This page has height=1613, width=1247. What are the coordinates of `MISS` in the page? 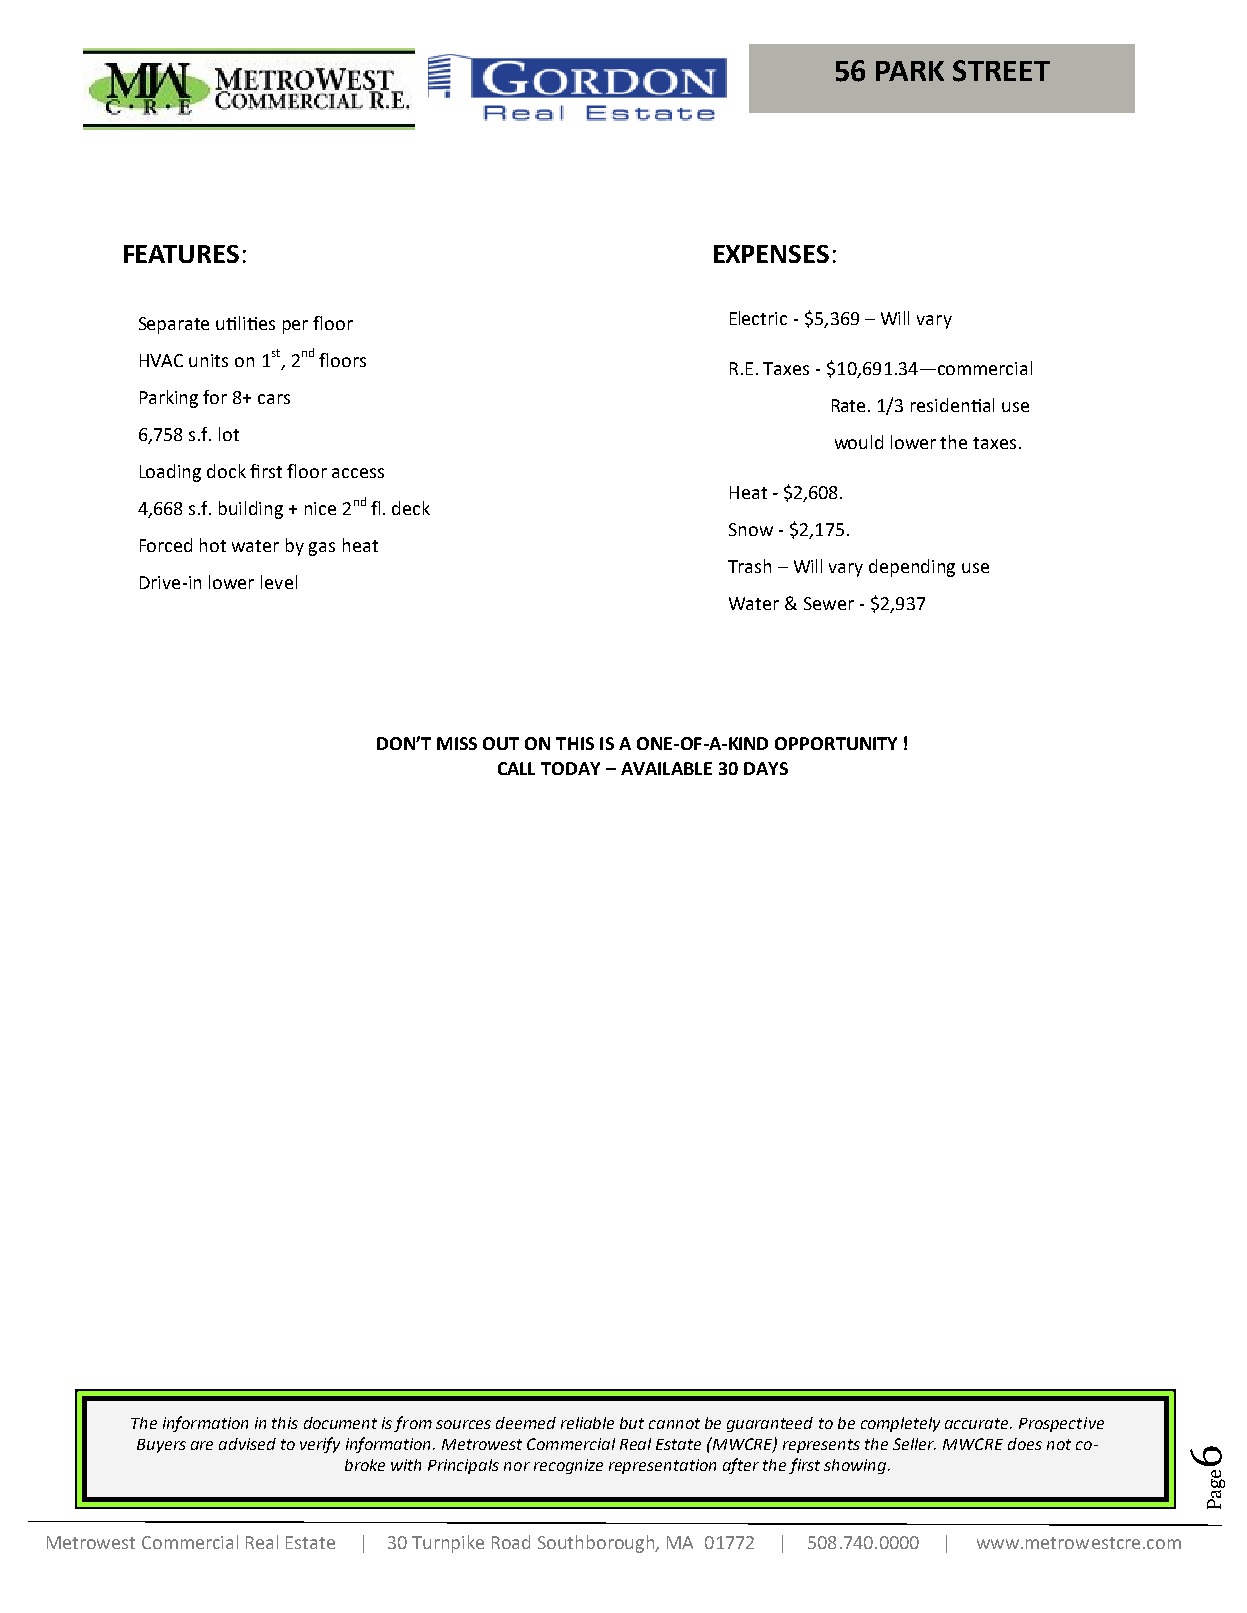 It's located at (457, 743).
